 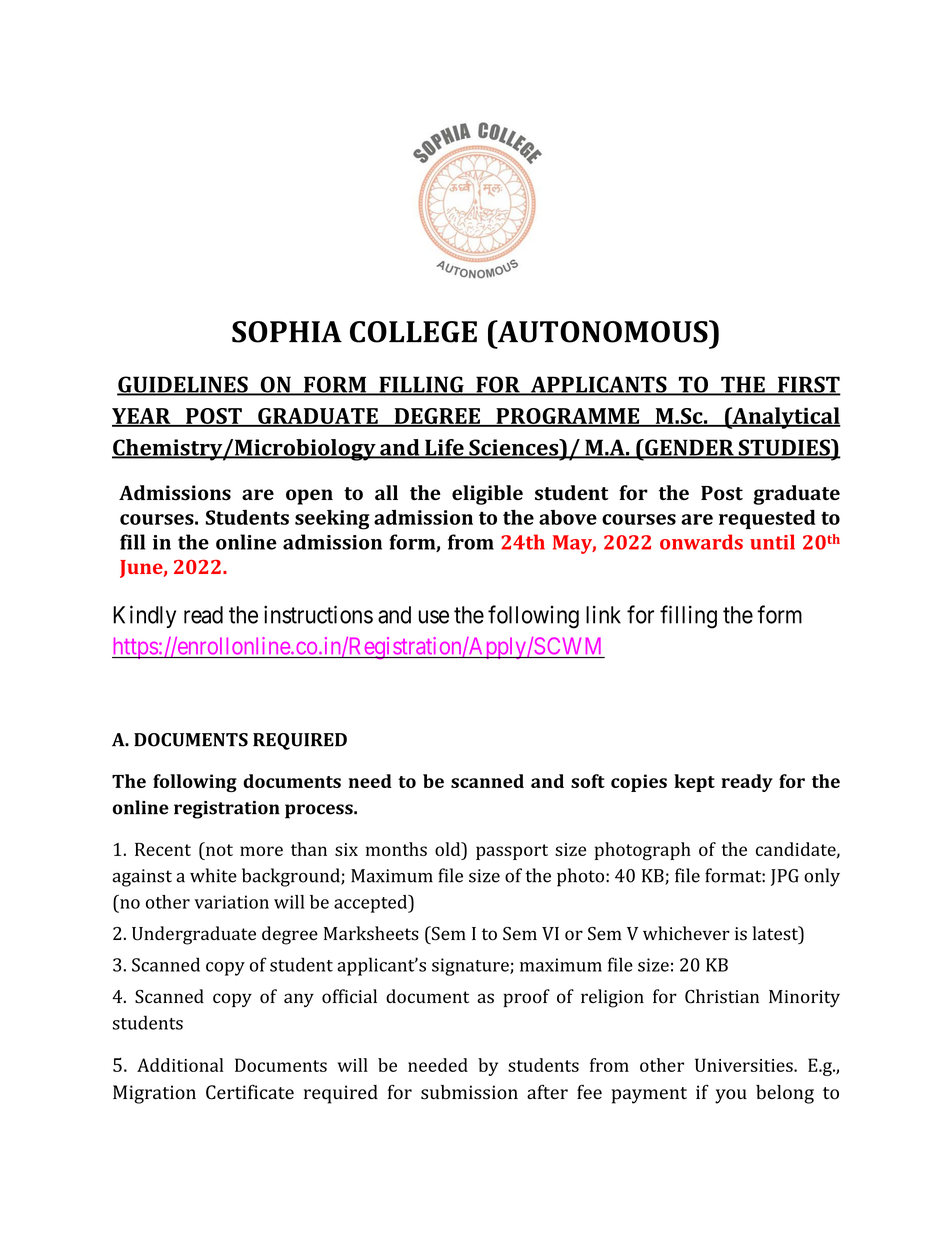 I want to click on COLLEGE, so click(x=413, y=332).
